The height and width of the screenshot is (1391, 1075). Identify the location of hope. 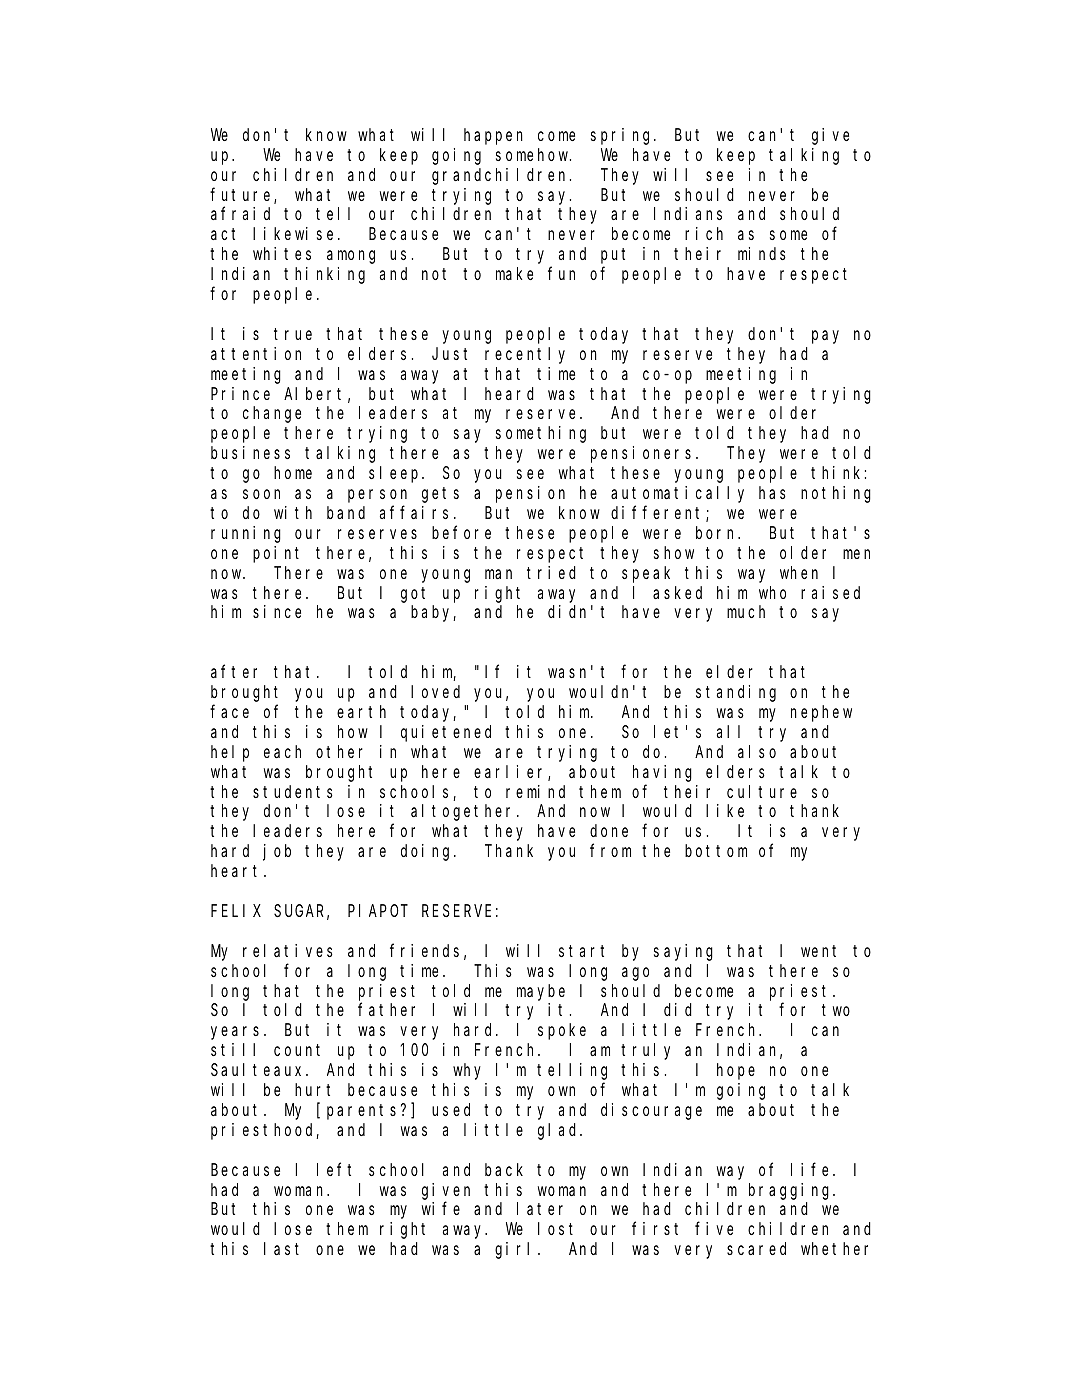
(736, 1071).
